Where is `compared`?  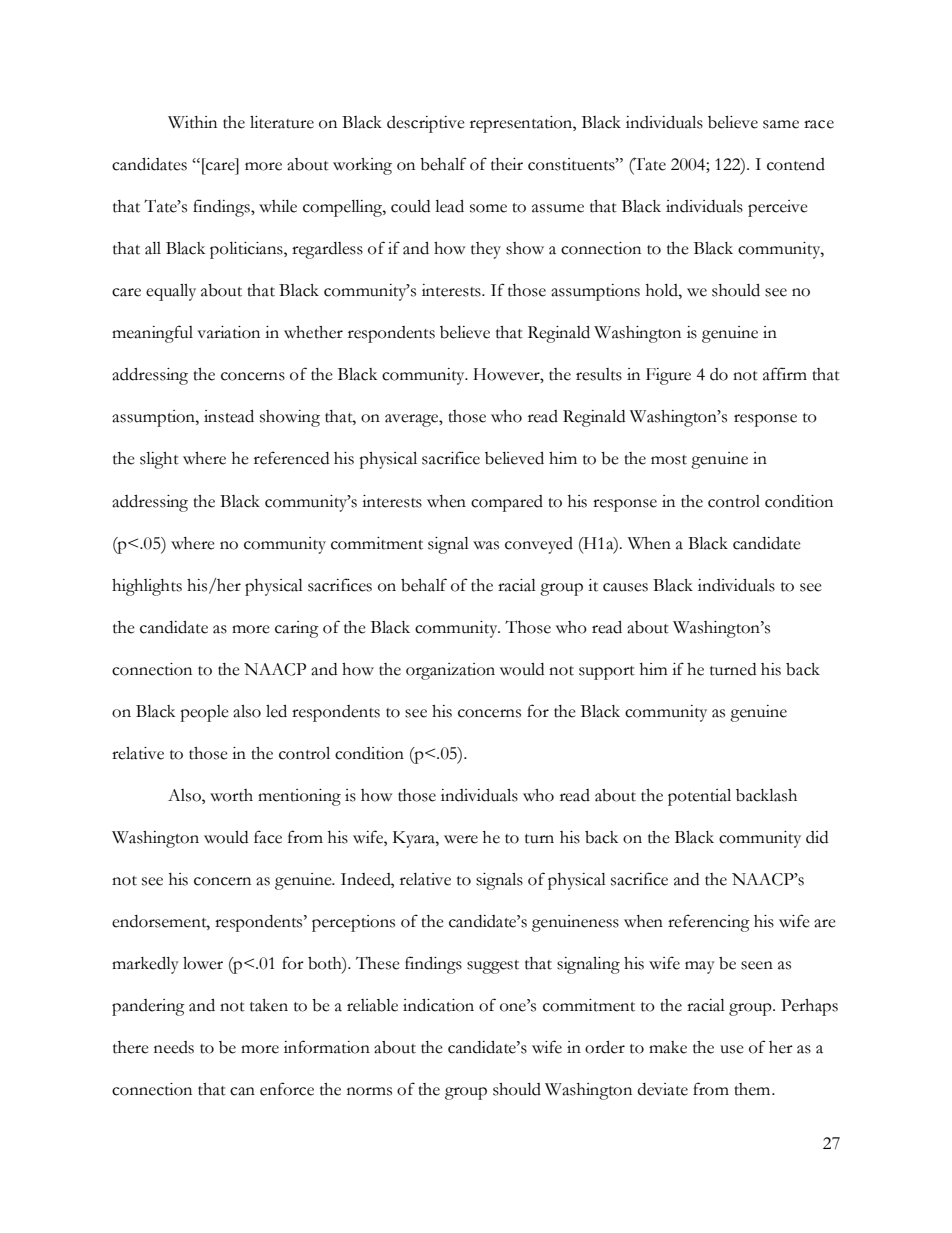
compared is located at coordinates (507, 503).
